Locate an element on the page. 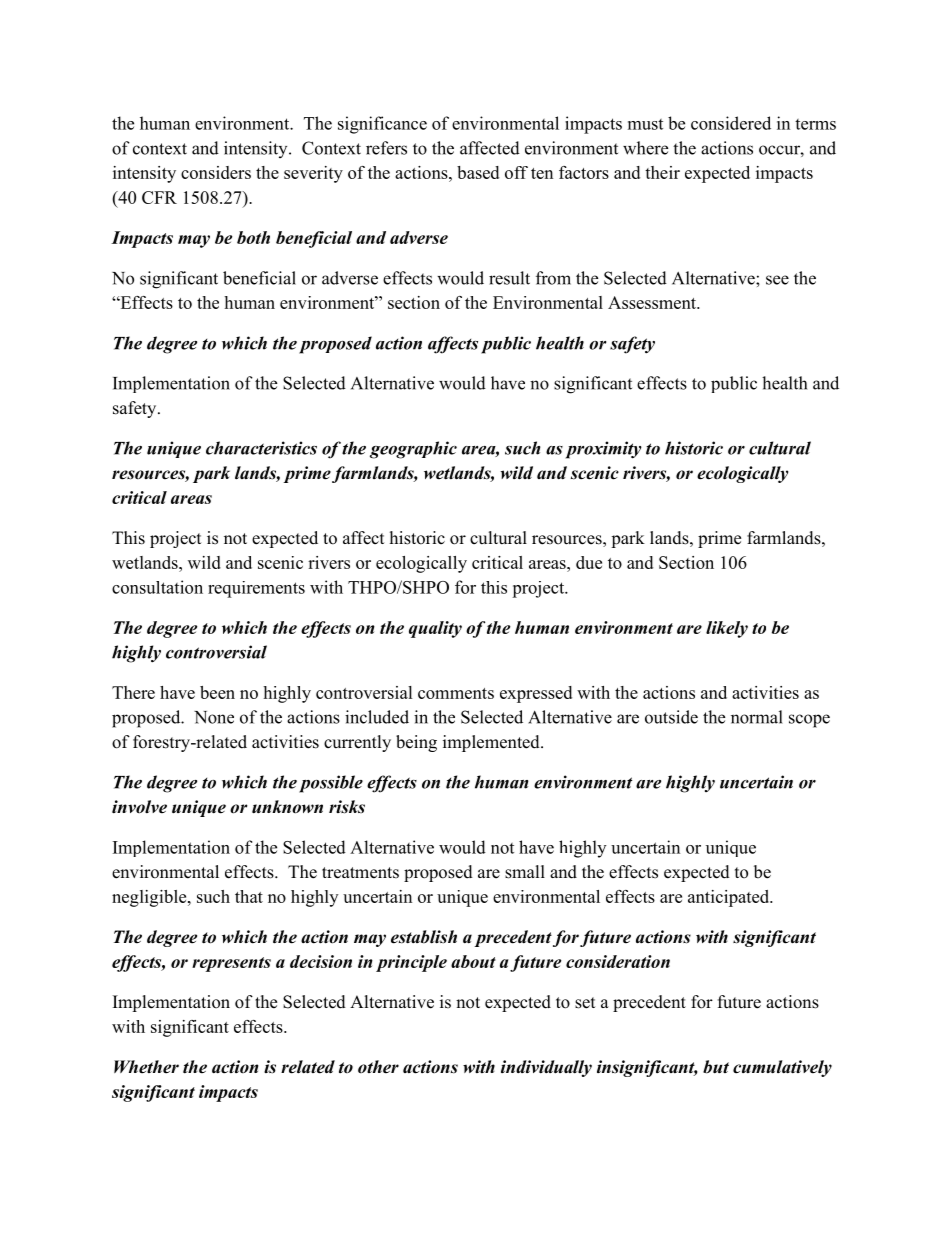 The height and width of the image is (1233, 952). Whether is located at coordinates (146, 1067).
